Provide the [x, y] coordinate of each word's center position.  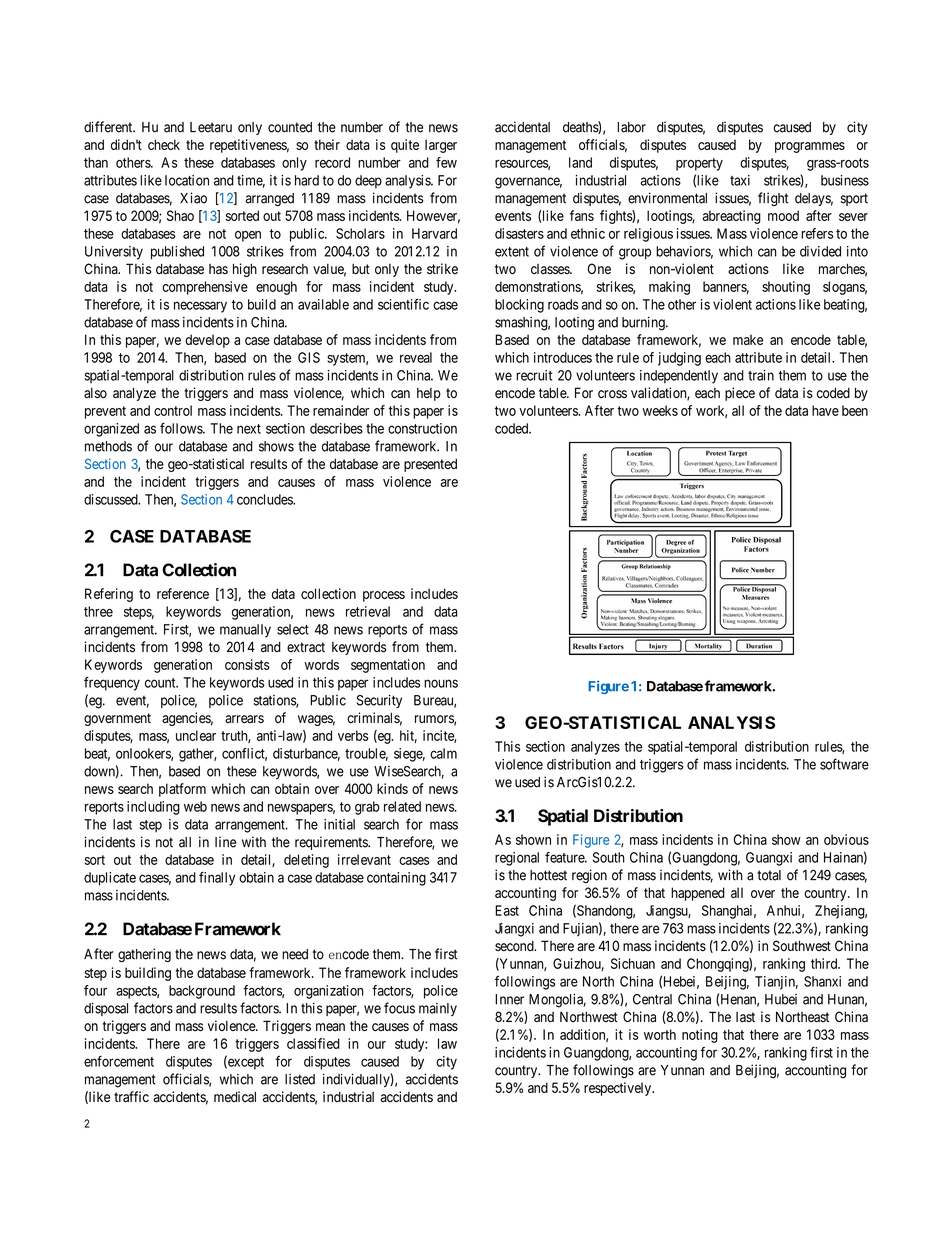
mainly [438, 1009]
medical [235, 1097]
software [844, 764]
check [164, 144]
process [384, 596]
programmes [810, 147]
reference [183, 593]
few [446, 162]
